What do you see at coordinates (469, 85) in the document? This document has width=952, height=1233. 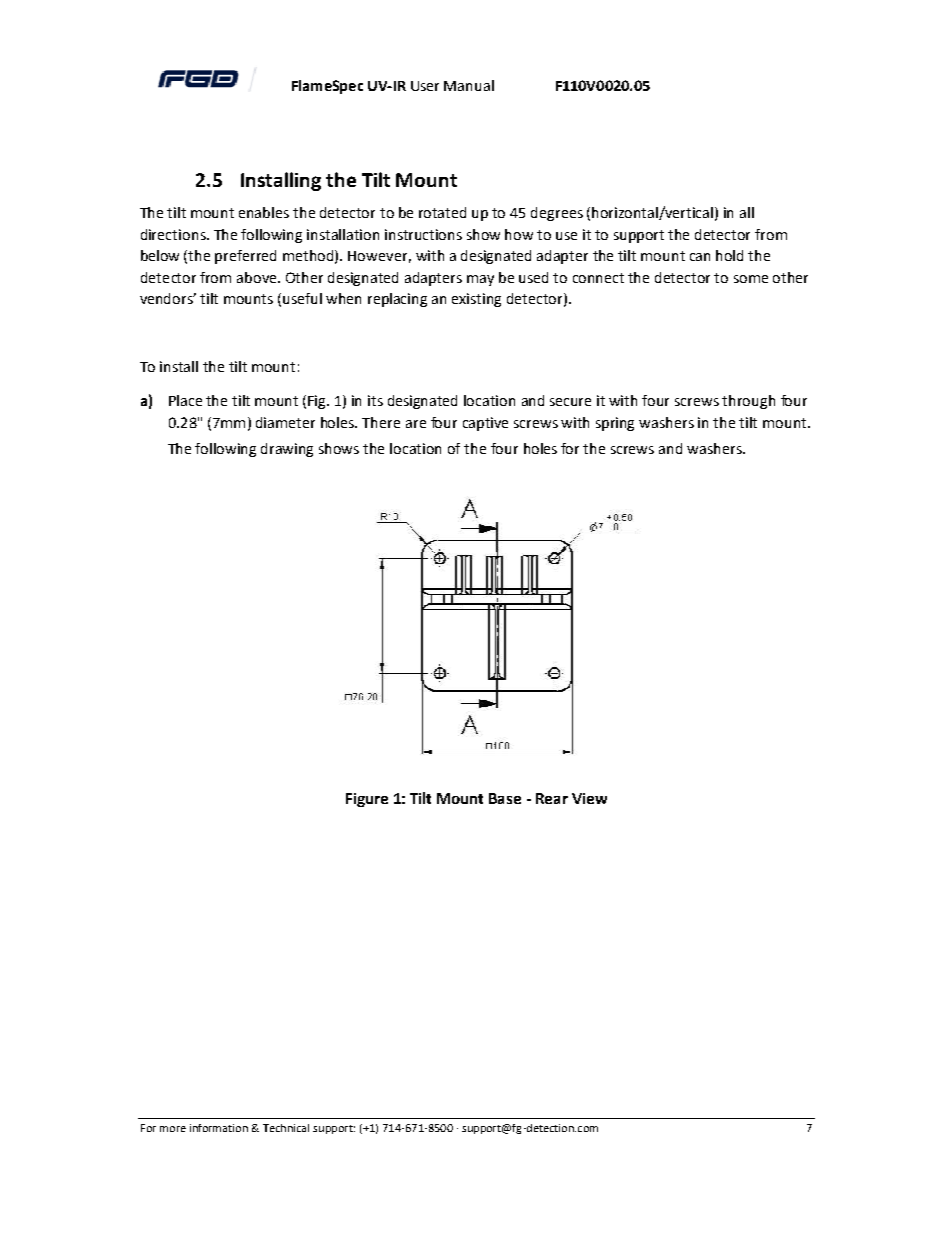 I see `Manual` at bounding box center [469, 85].
